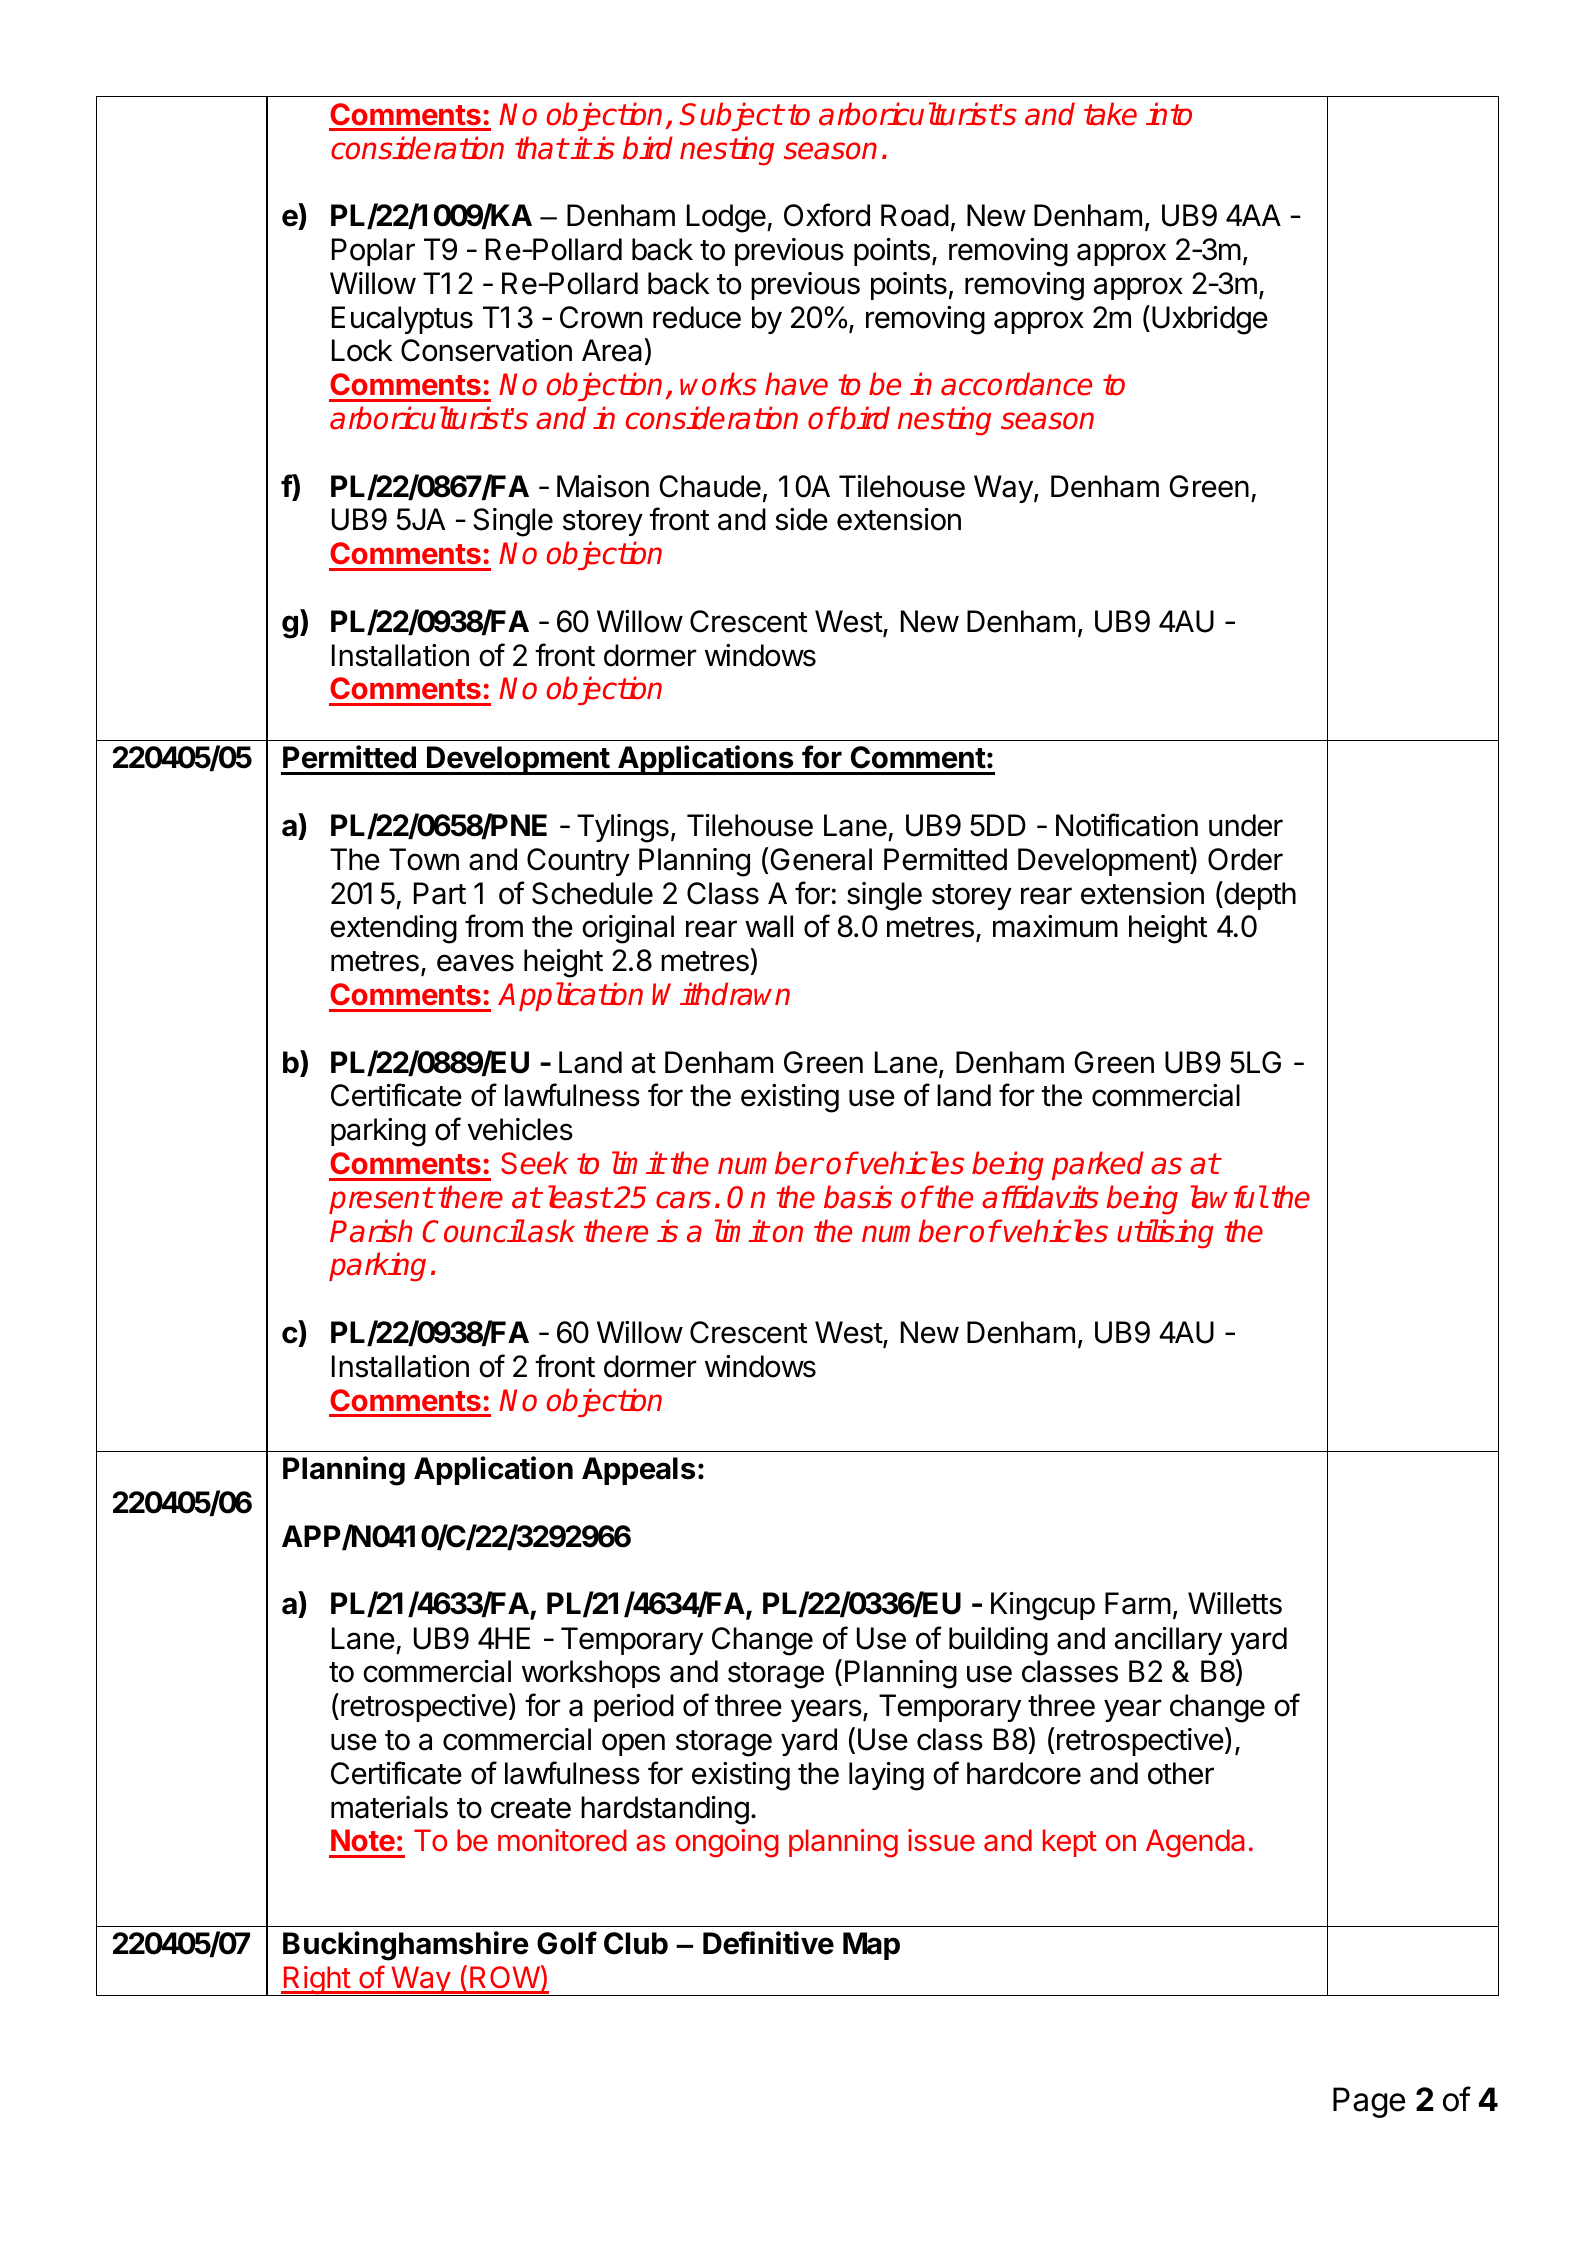 The width and height of the screenshot is (1591, 2250). I want to click on basis, so click(858, 1197).
